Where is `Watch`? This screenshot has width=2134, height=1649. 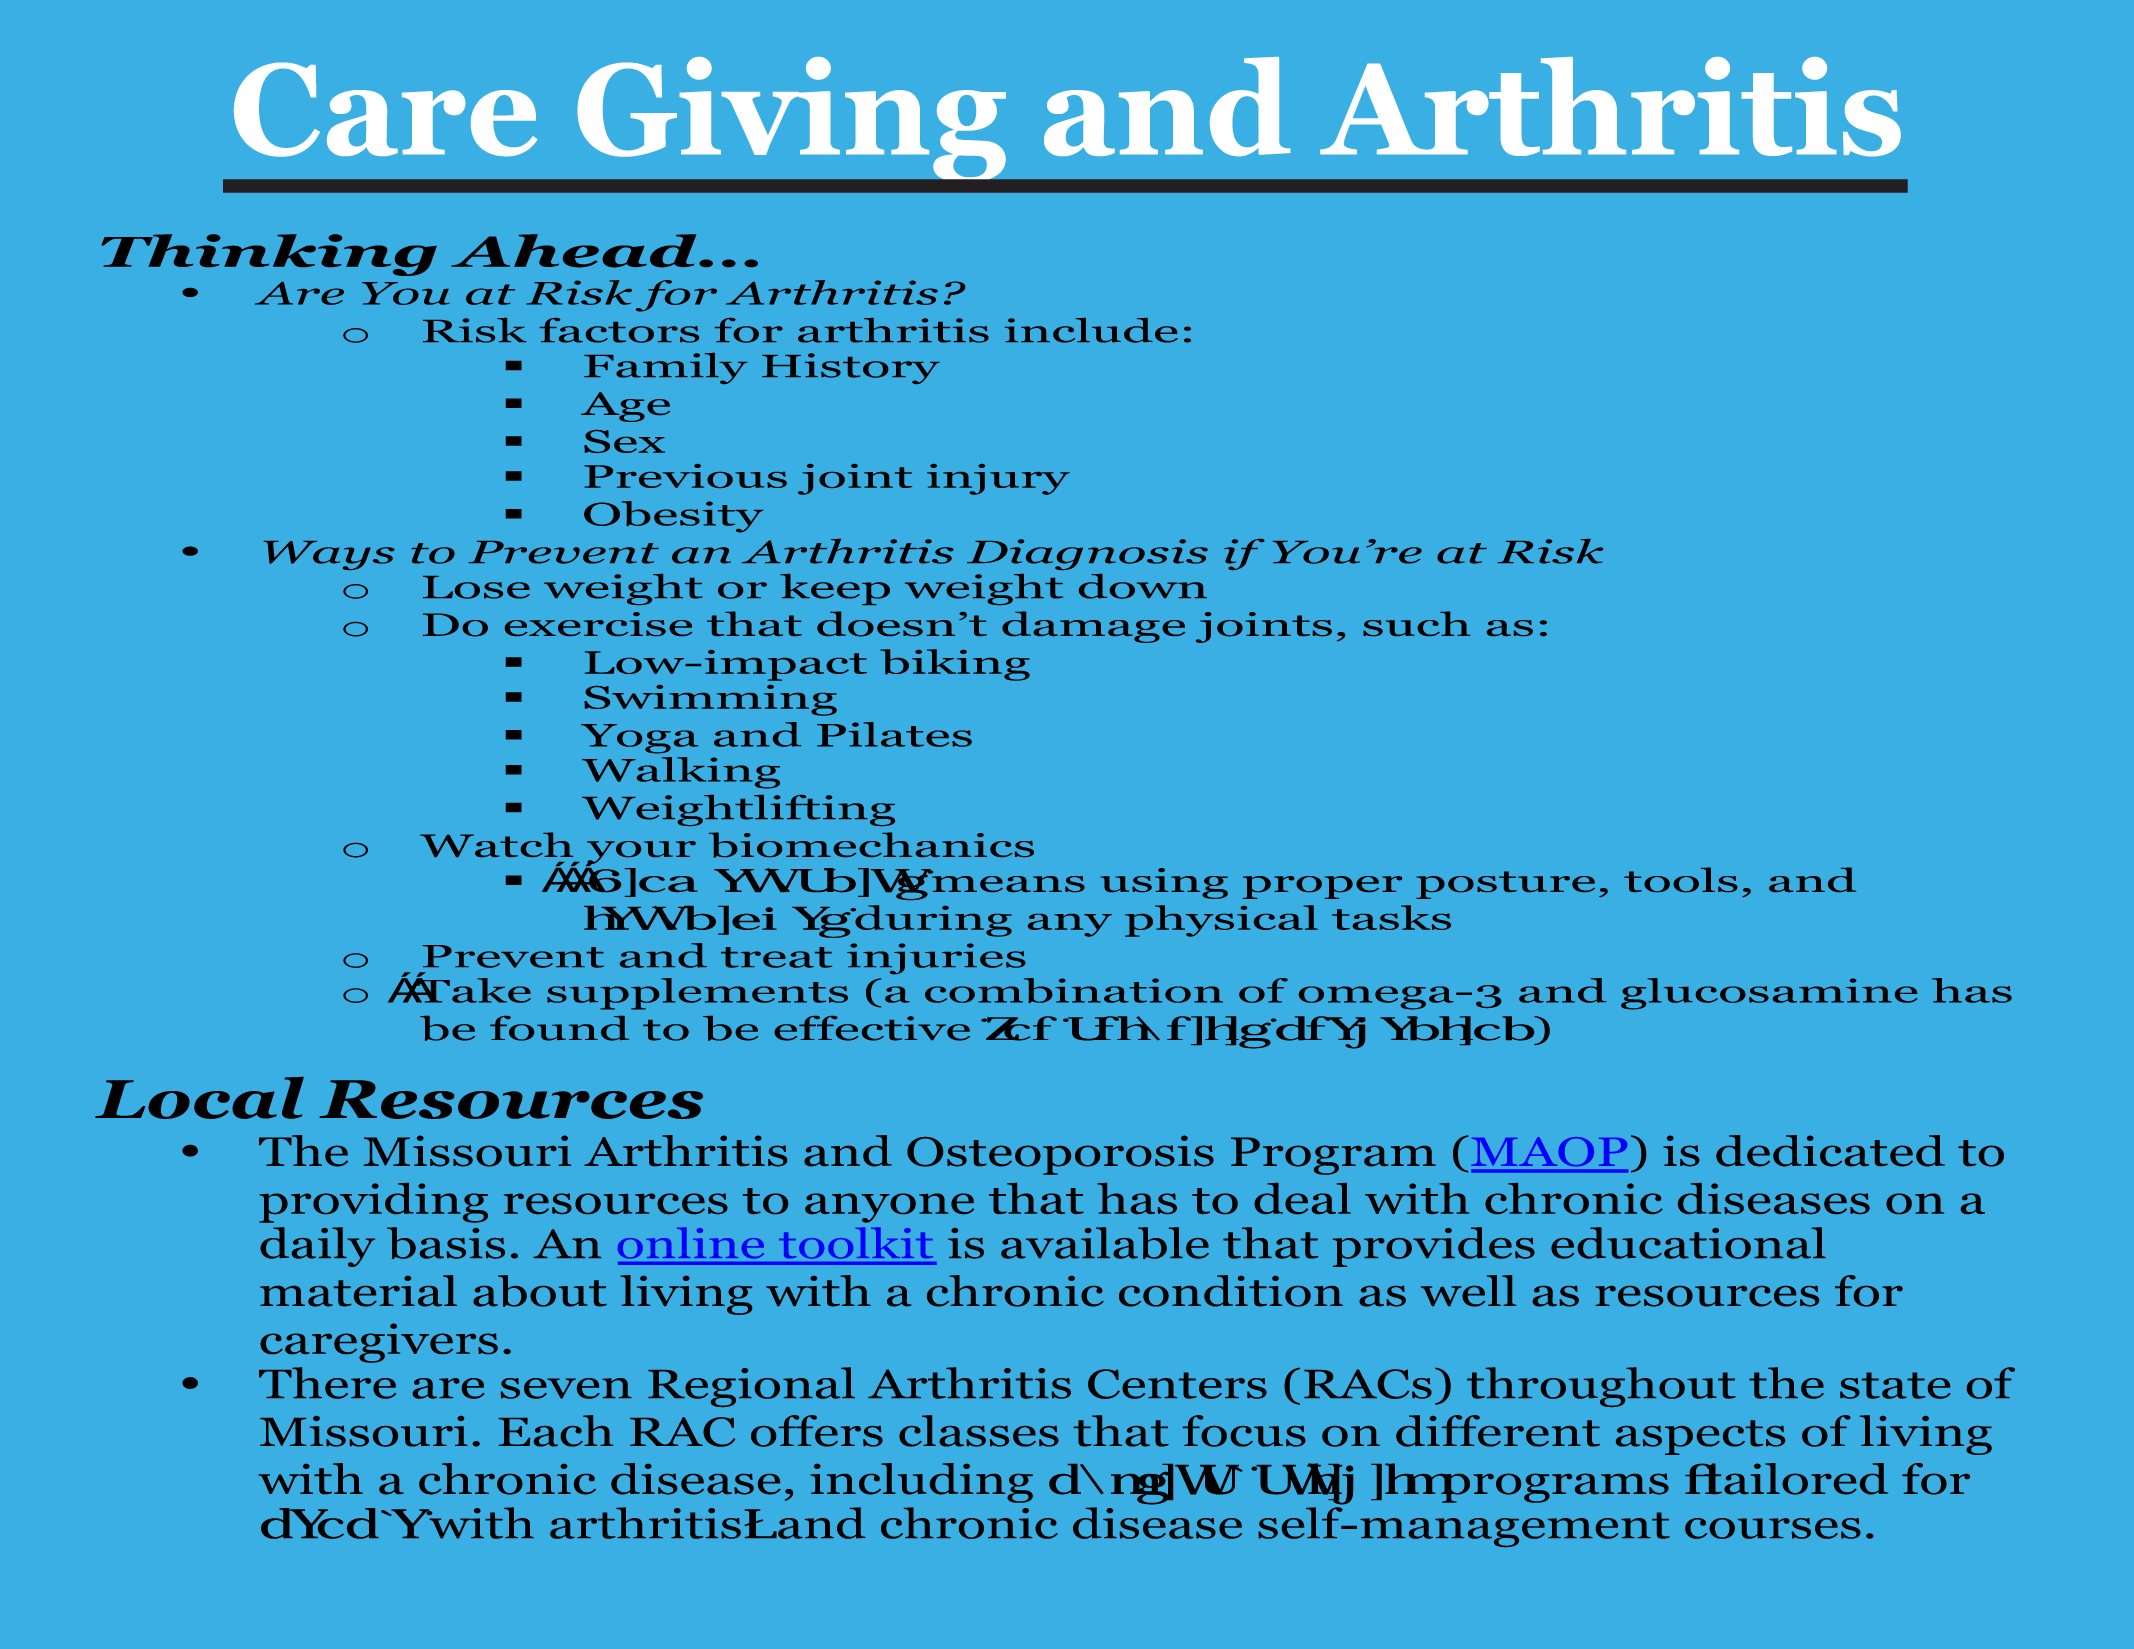 Watch is located at coordinates (496, 844).
